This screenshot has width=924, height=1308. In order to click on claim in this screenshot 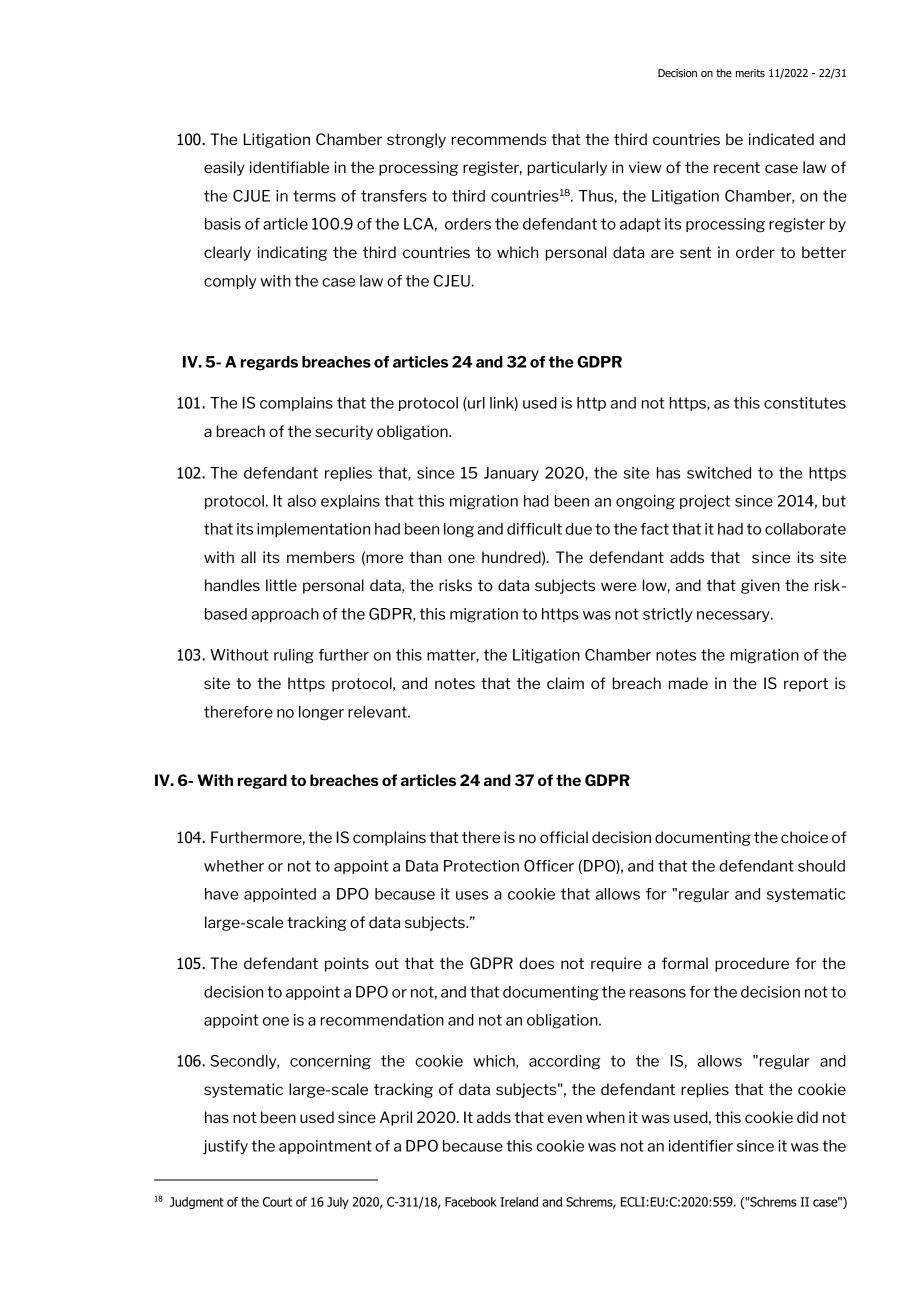, I will do `click(565, 683)`.
